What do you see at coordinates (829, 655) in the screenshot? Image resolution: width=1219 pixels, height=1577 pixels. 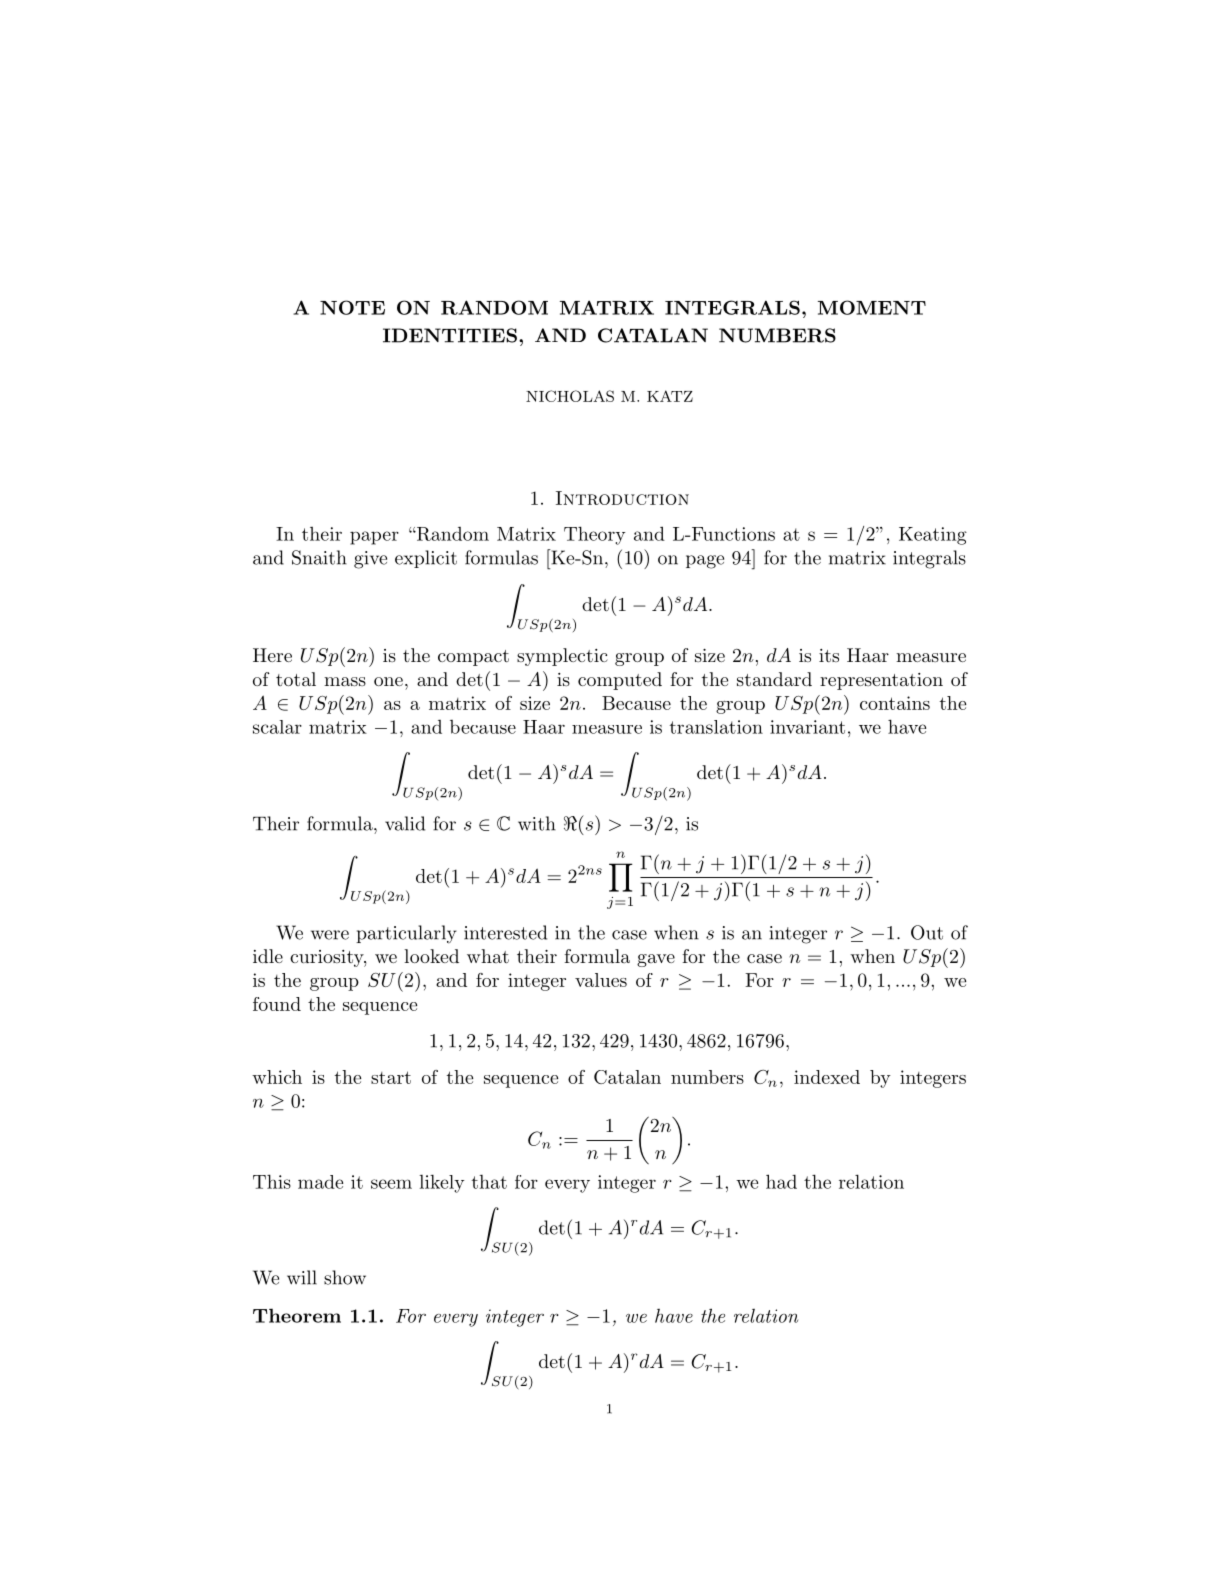 I see `its` at bounding box center [829, 655].
